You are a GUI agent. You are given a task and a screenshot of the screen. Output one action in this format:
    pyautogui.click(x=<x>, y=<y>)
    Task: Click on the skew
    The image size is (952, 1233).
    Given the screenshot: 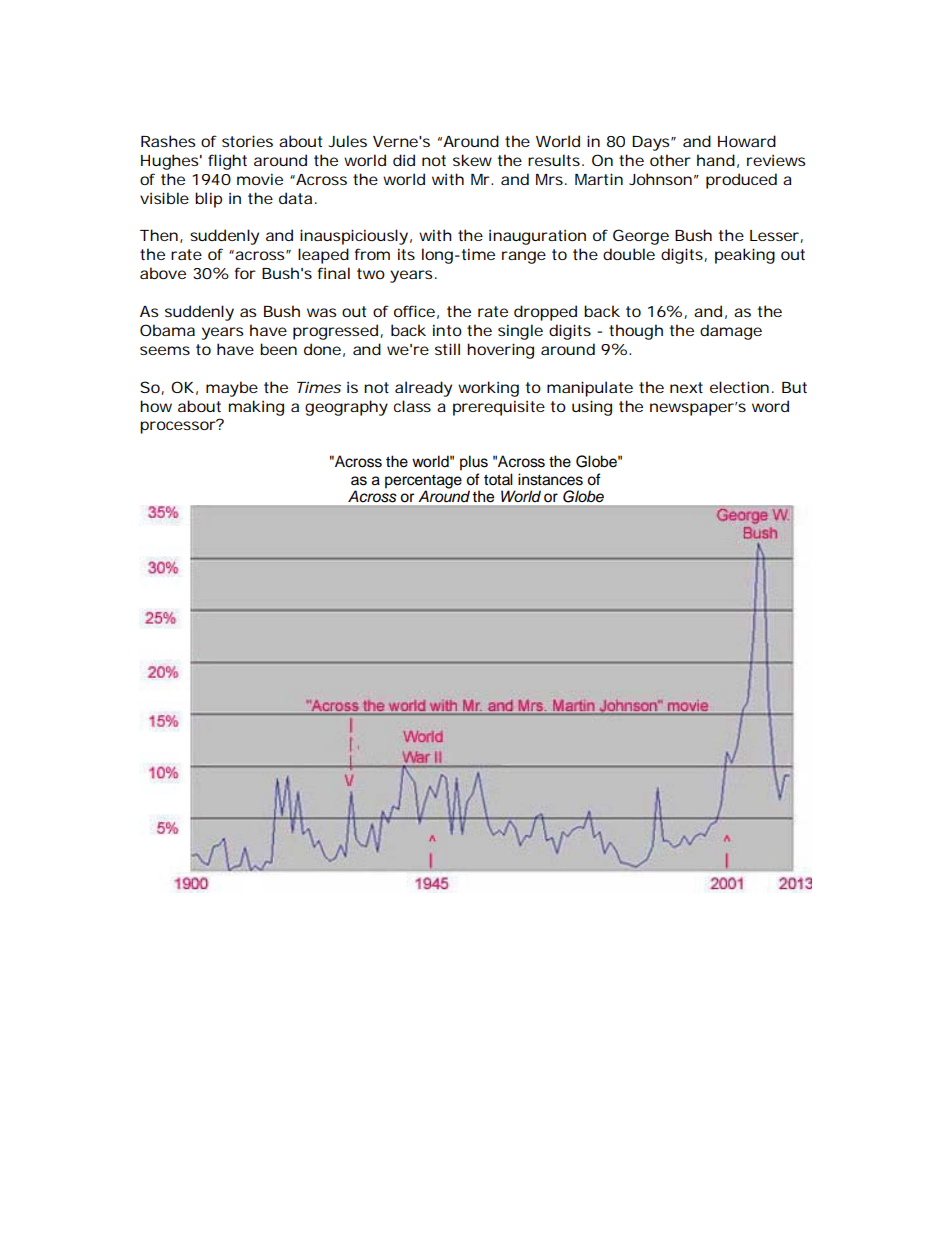 What is the action you would take?
    pyautogui.click(x=472, y=160)
